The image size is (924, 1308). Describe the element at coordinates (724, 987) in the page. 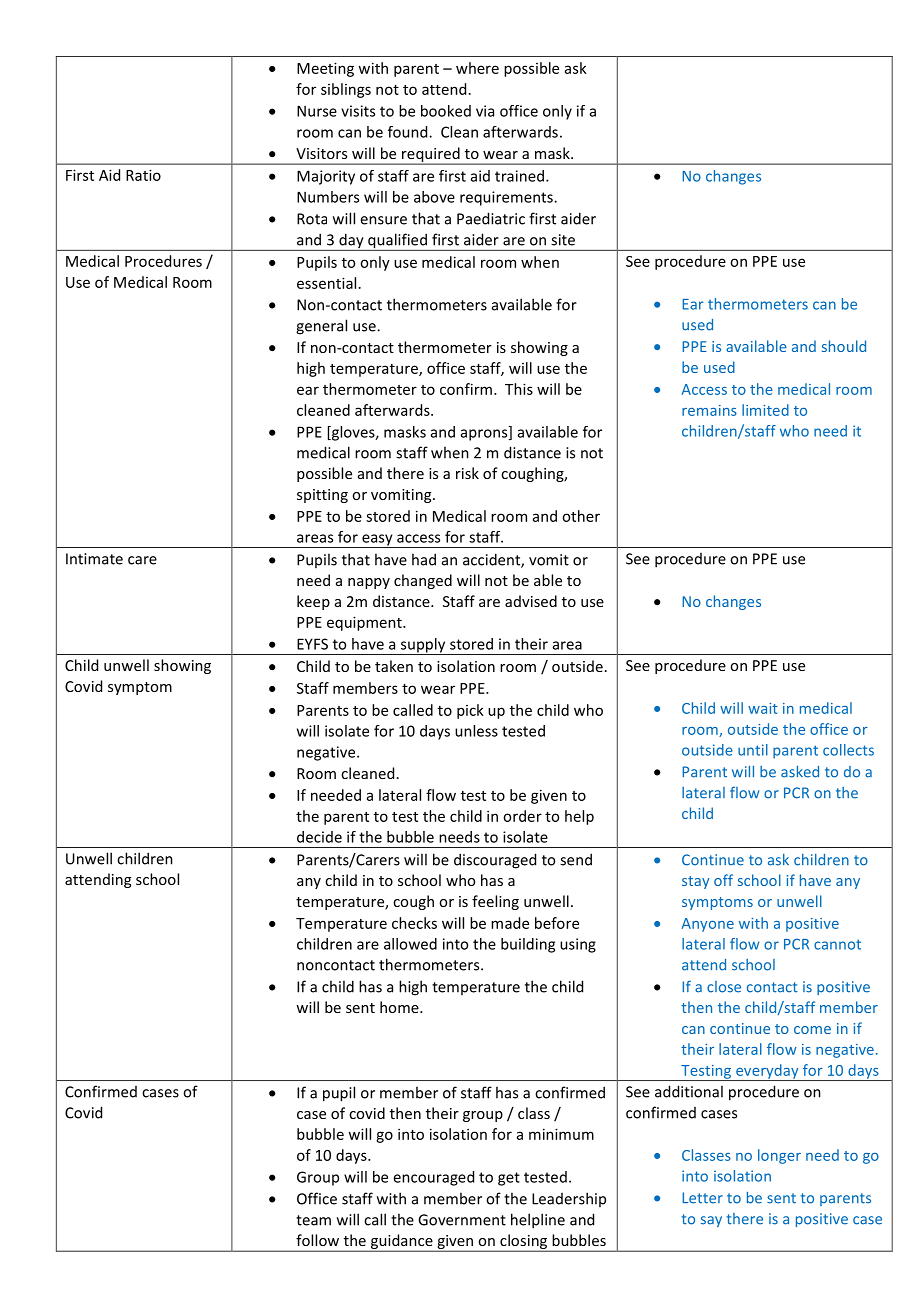

I see `close` at that location.
